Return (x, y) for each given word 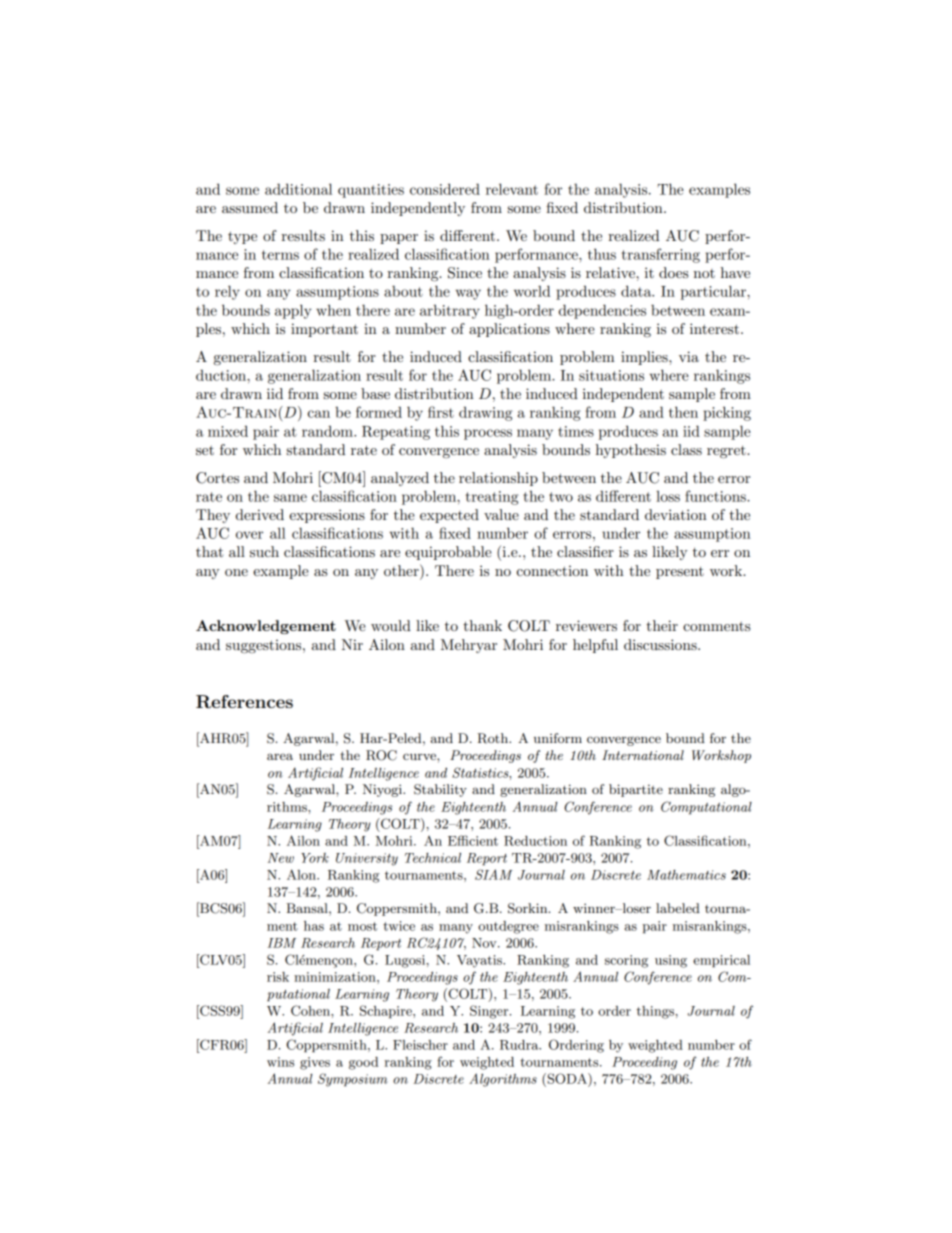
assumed (250, 207)
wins (280, 1062)
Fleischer (420, 1045)
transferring (661, 255)
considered (445, 189)
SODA (567, 1078)
